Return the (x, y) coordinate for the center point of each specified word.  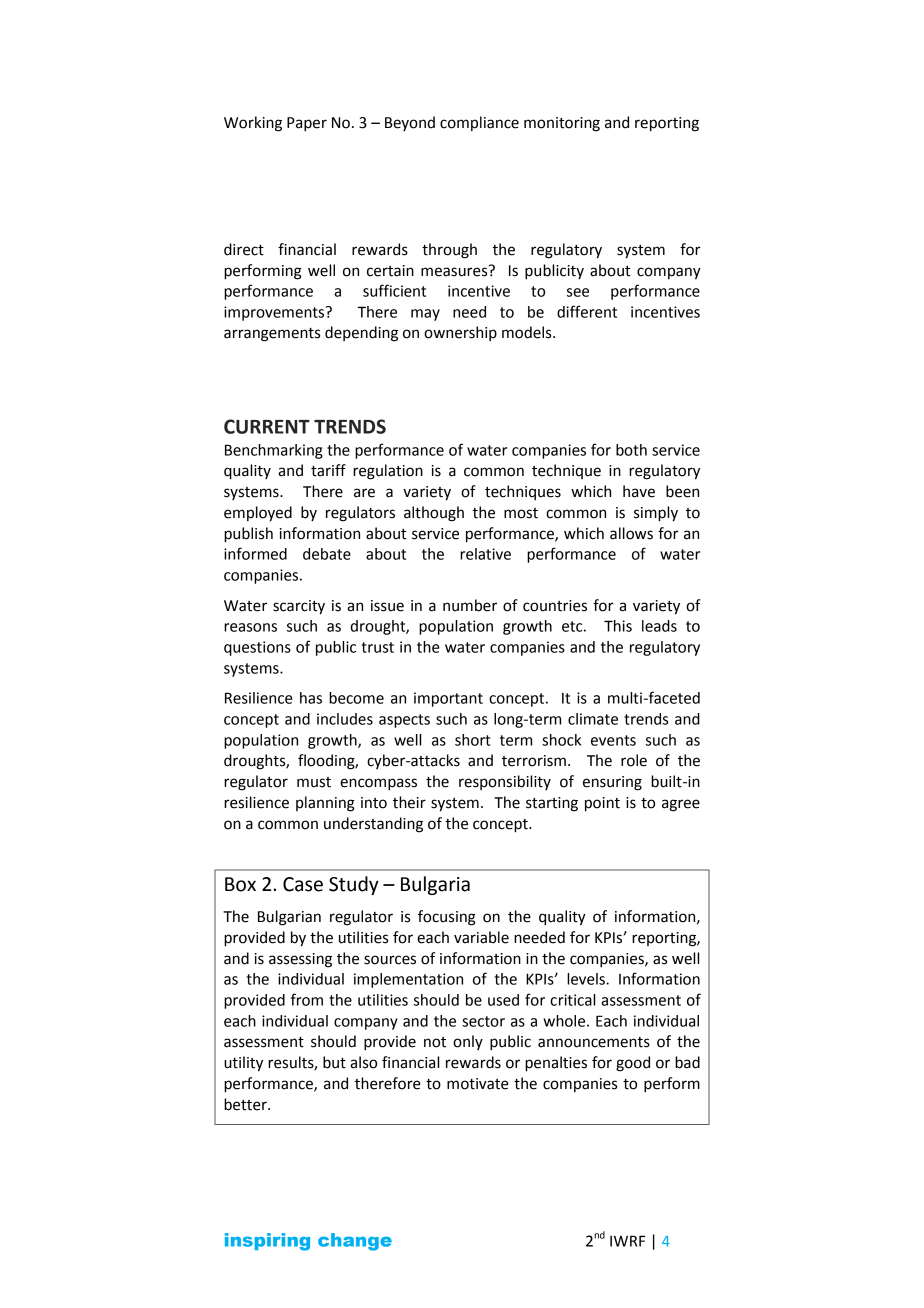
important (448, 699)
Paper (307, 124)
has (311, 698)
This (618, 626)
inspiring (267, 1242)
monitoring (562, 124)
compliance (479, 123)
